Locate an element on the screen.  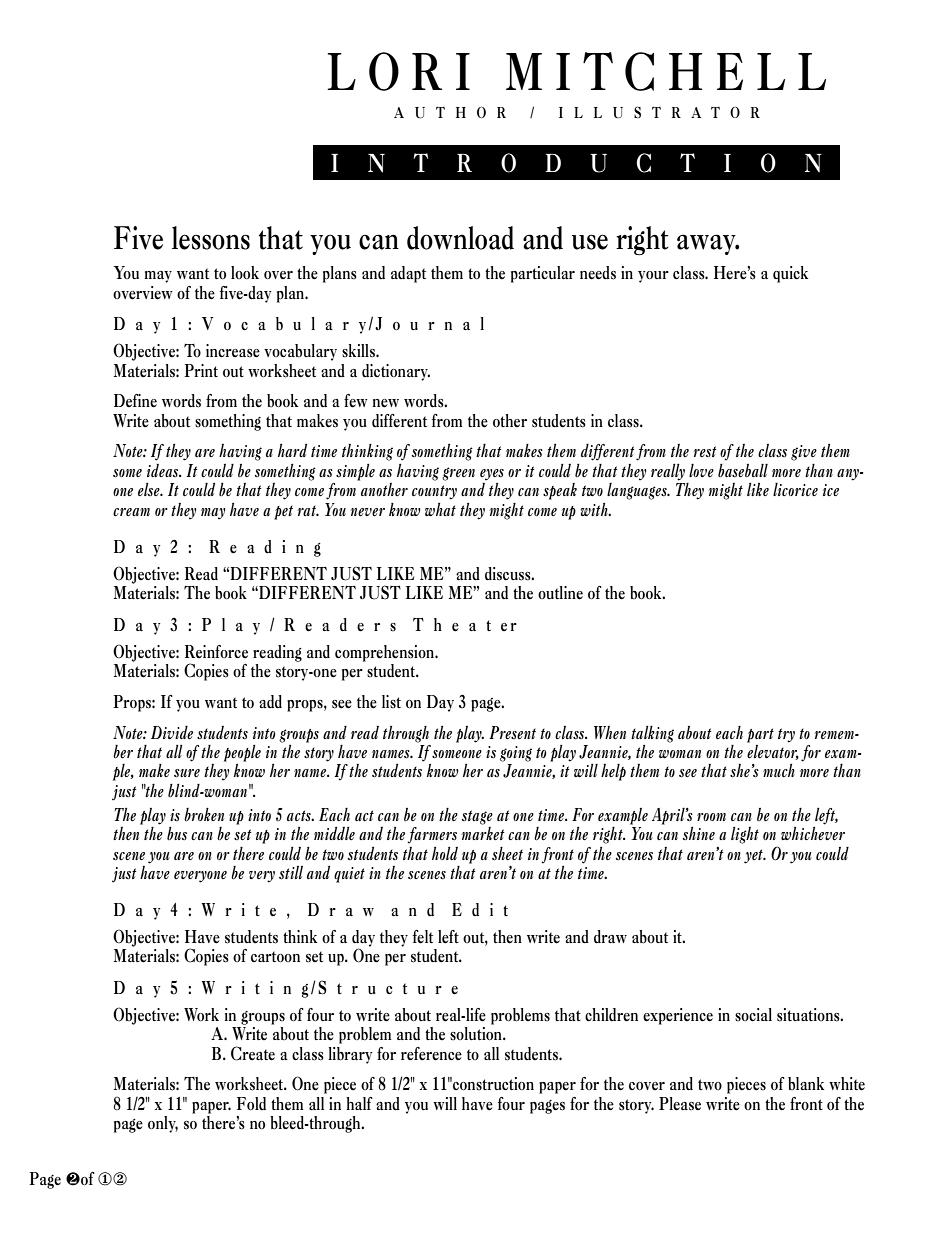
adapt is located at coordinates (408, 274).
